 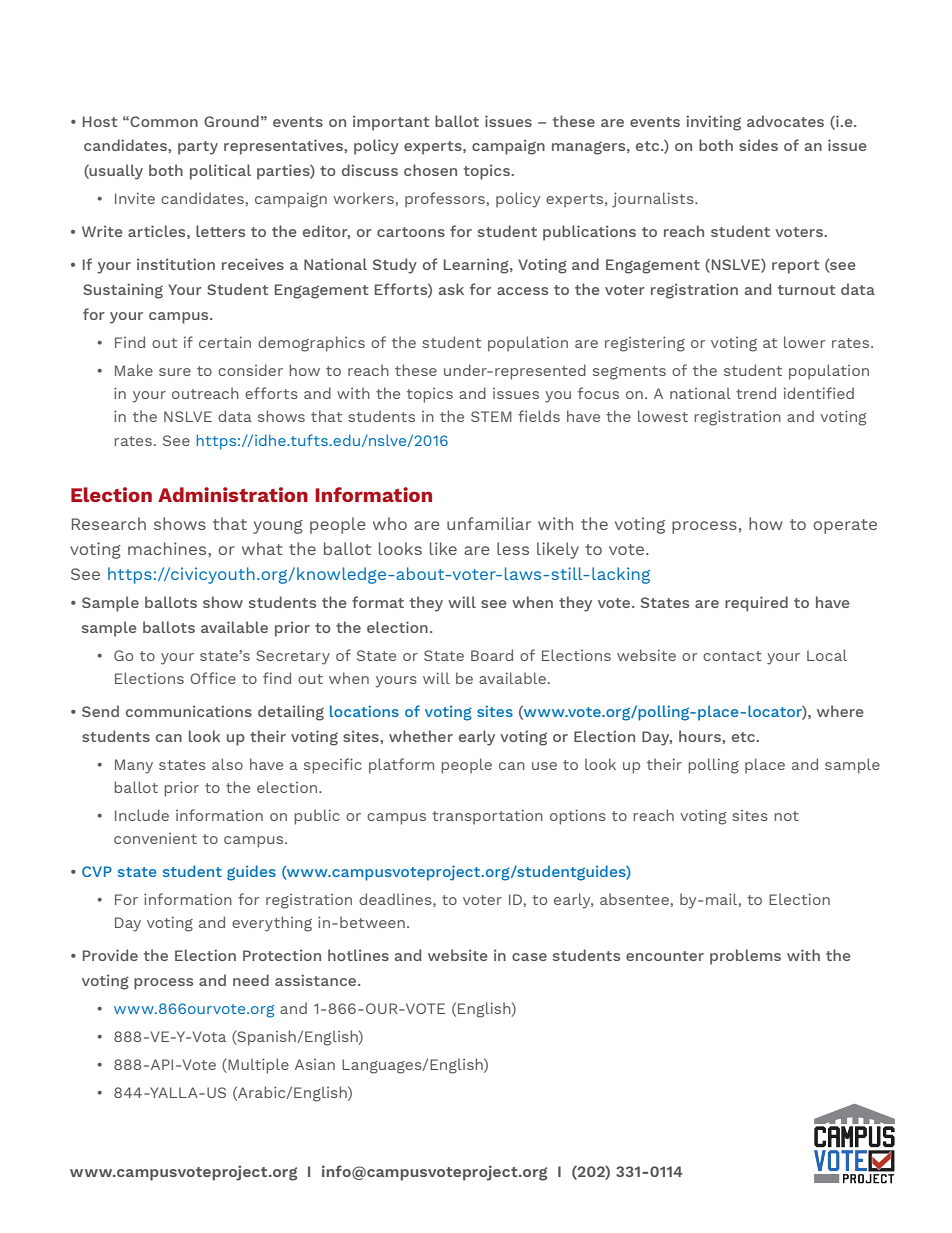 I want to click on certain, so click(x=225, y=342).
